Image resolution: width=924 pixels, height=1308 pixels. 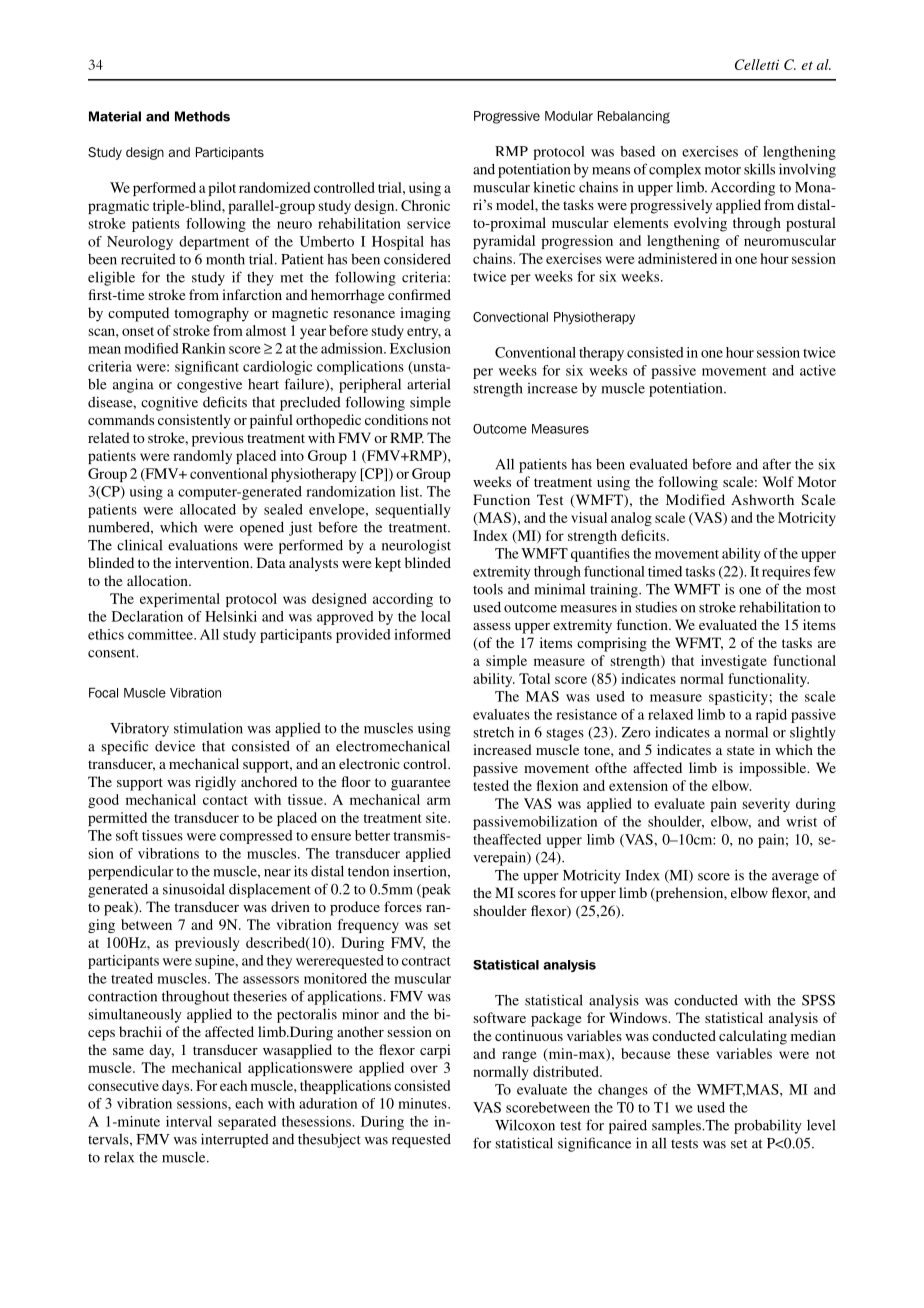 What do you see at coordinates (215, 783) in the image?
I see `rigidly` at bounding box center [215, 783].
